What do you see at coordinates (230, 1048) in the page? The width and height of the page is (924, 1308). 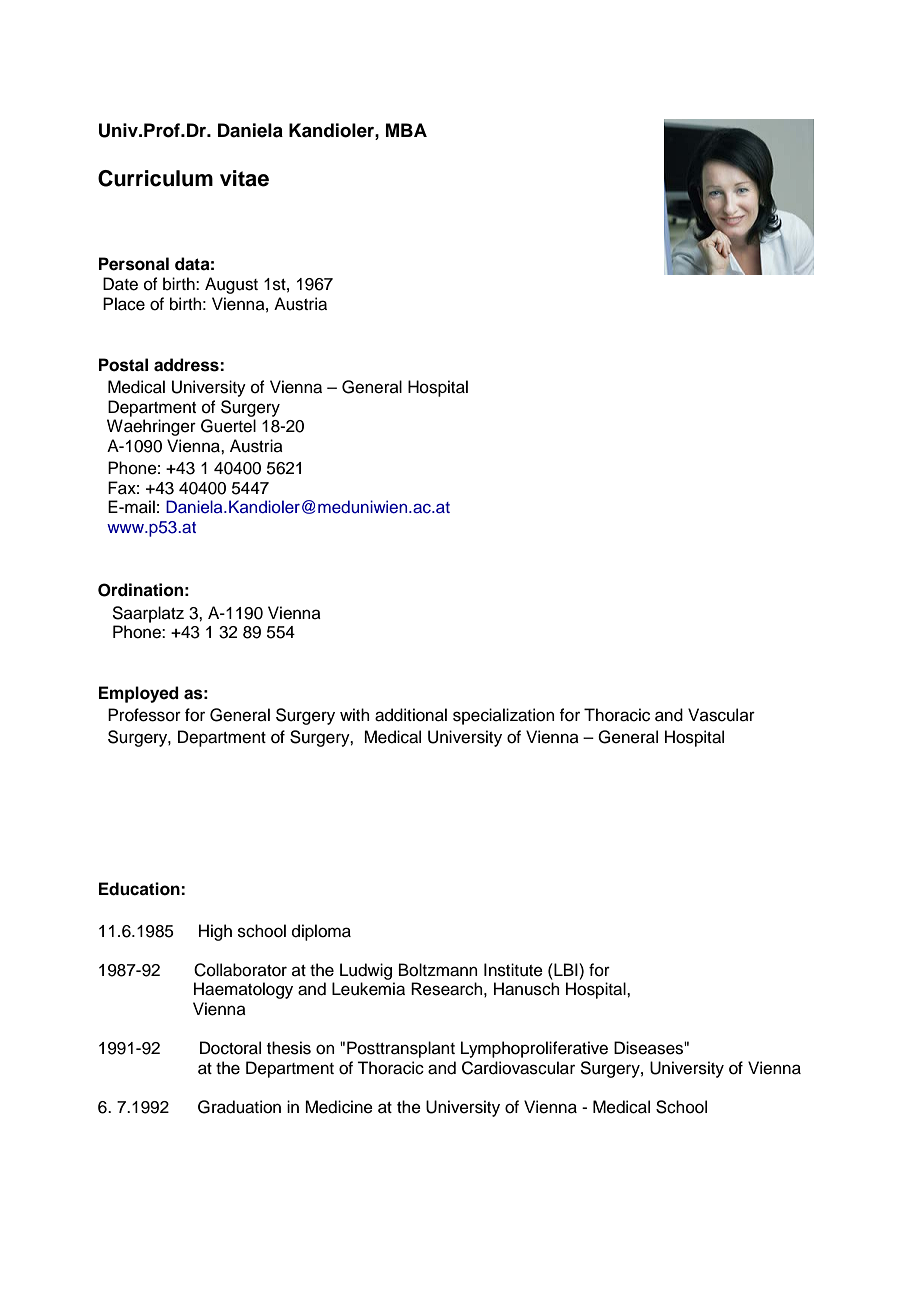 I see `Doctoral` at bounding box center [230, 1048].
